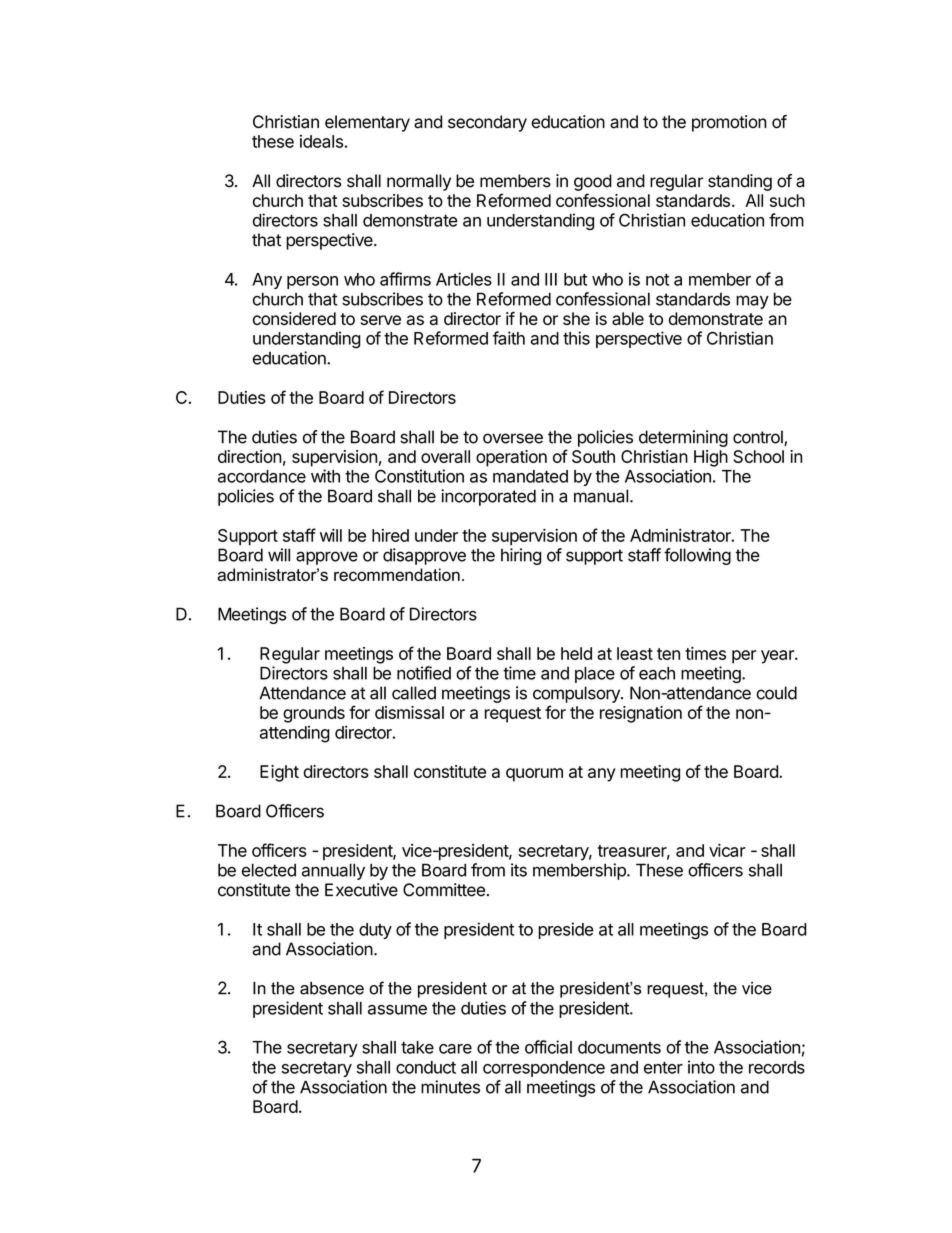 This screenshot has height=1233, width=952. Describe the element at coordinates (701, 1067) in the screenshot. I see `into` at that location.
